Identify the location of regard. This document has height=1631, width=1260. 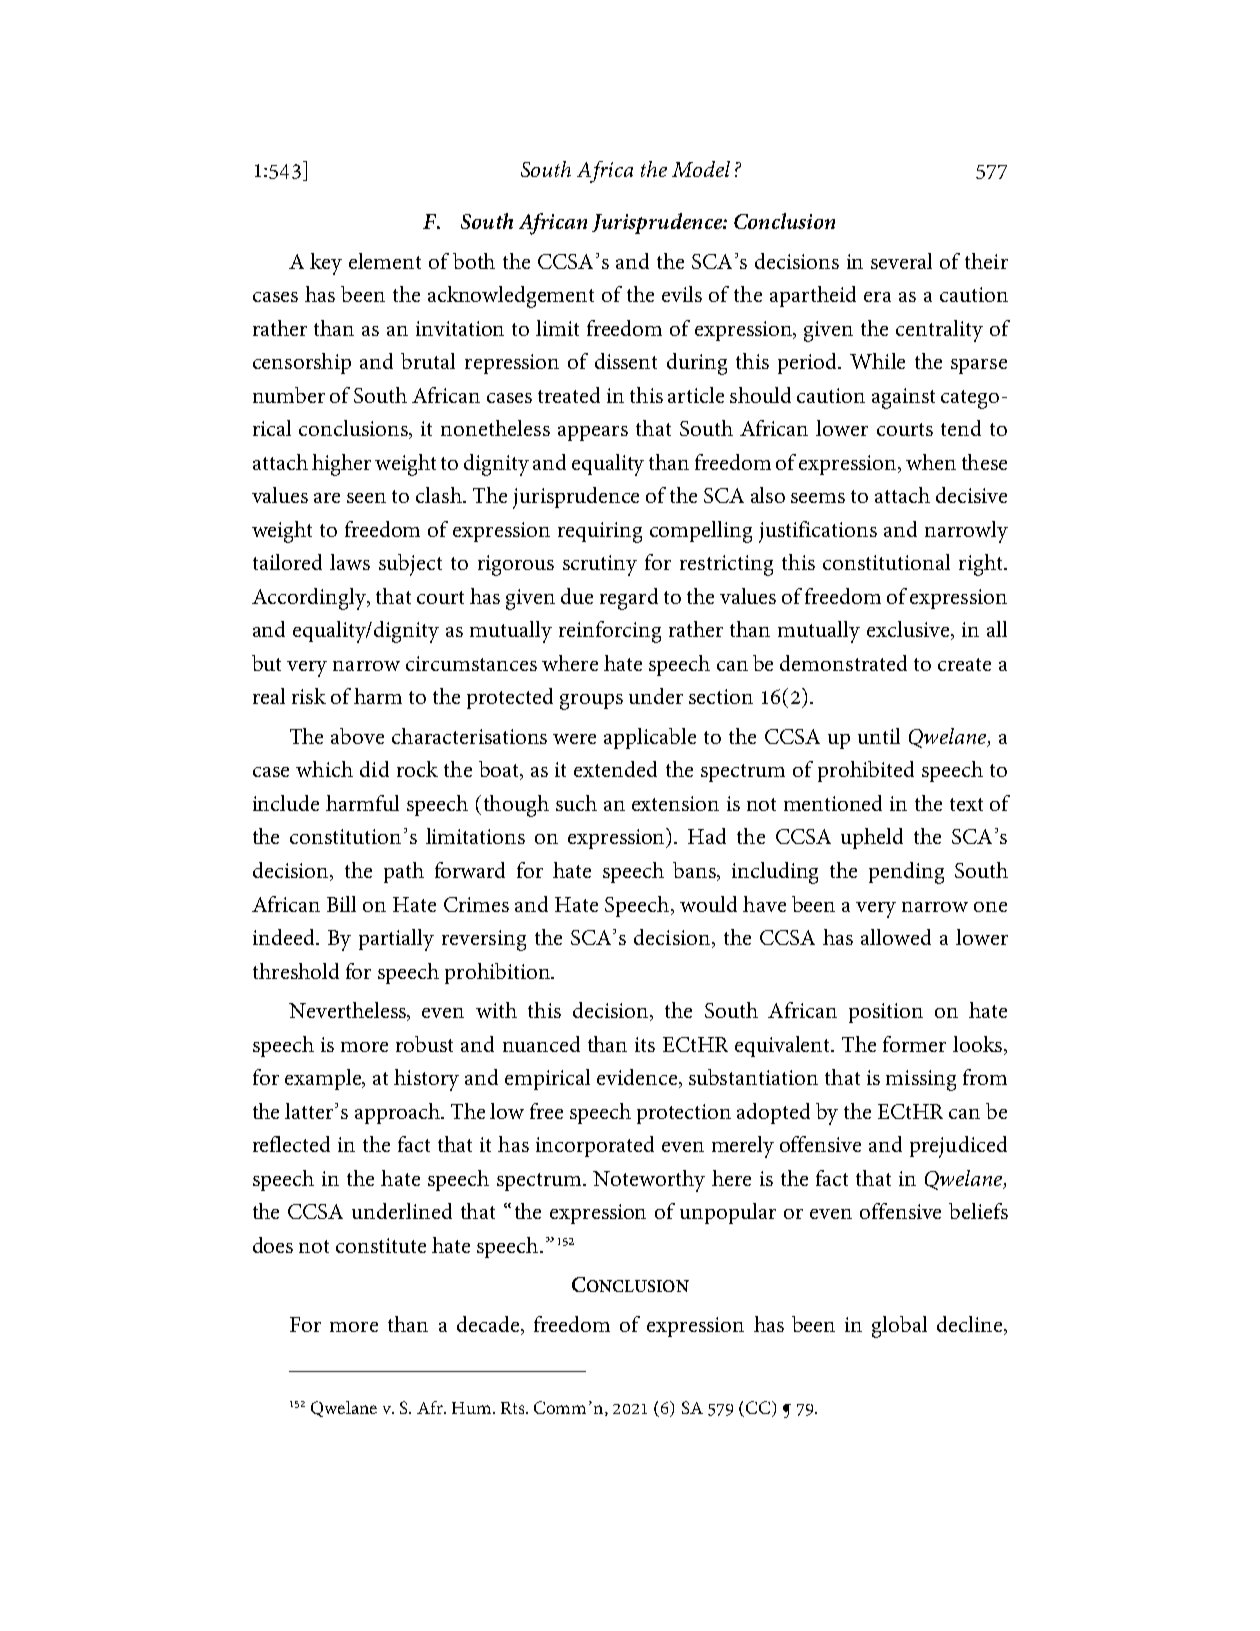
(629, 599).
